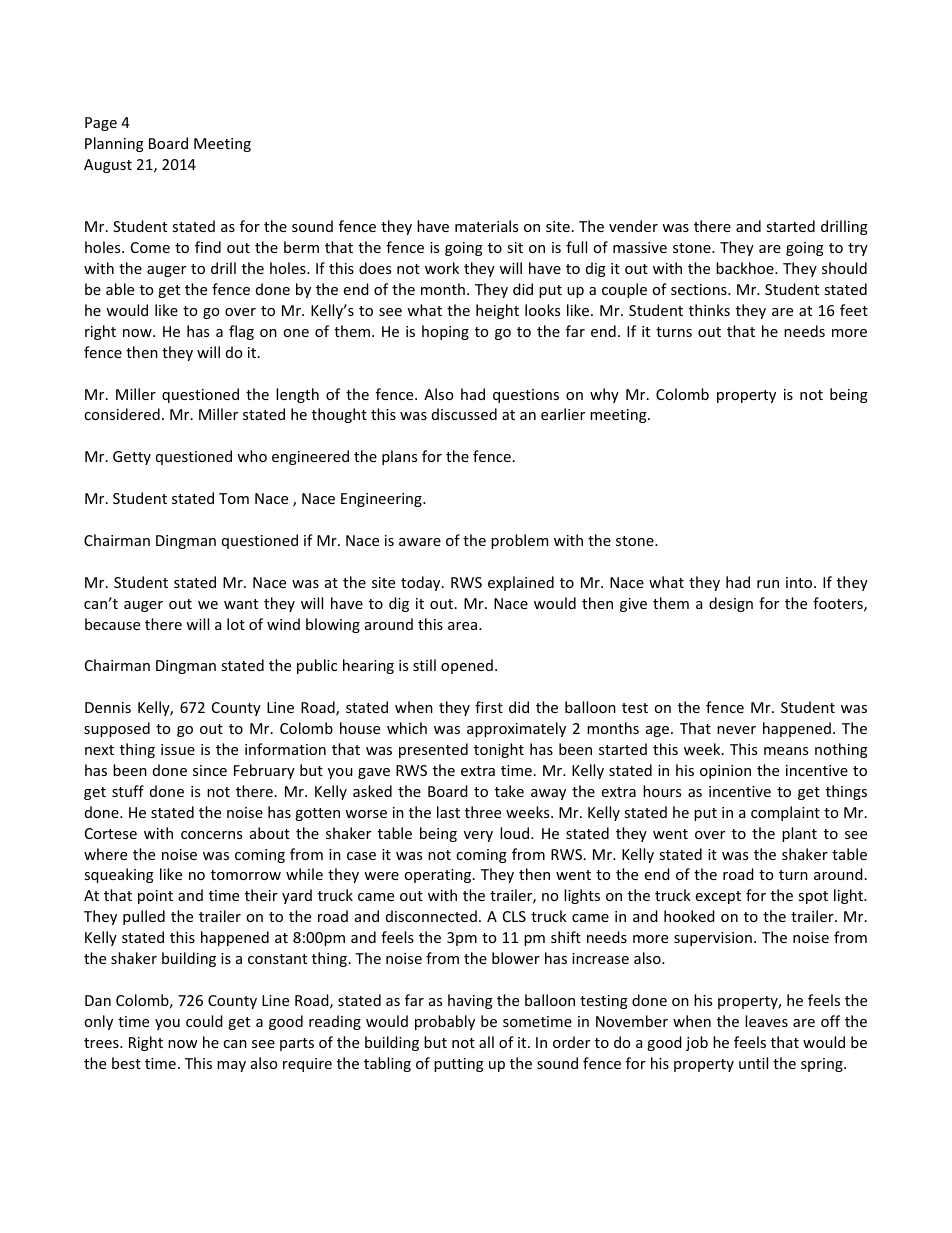 The width and height of the image is (952, 1233). I want to click on materials, so click(486, 226).
